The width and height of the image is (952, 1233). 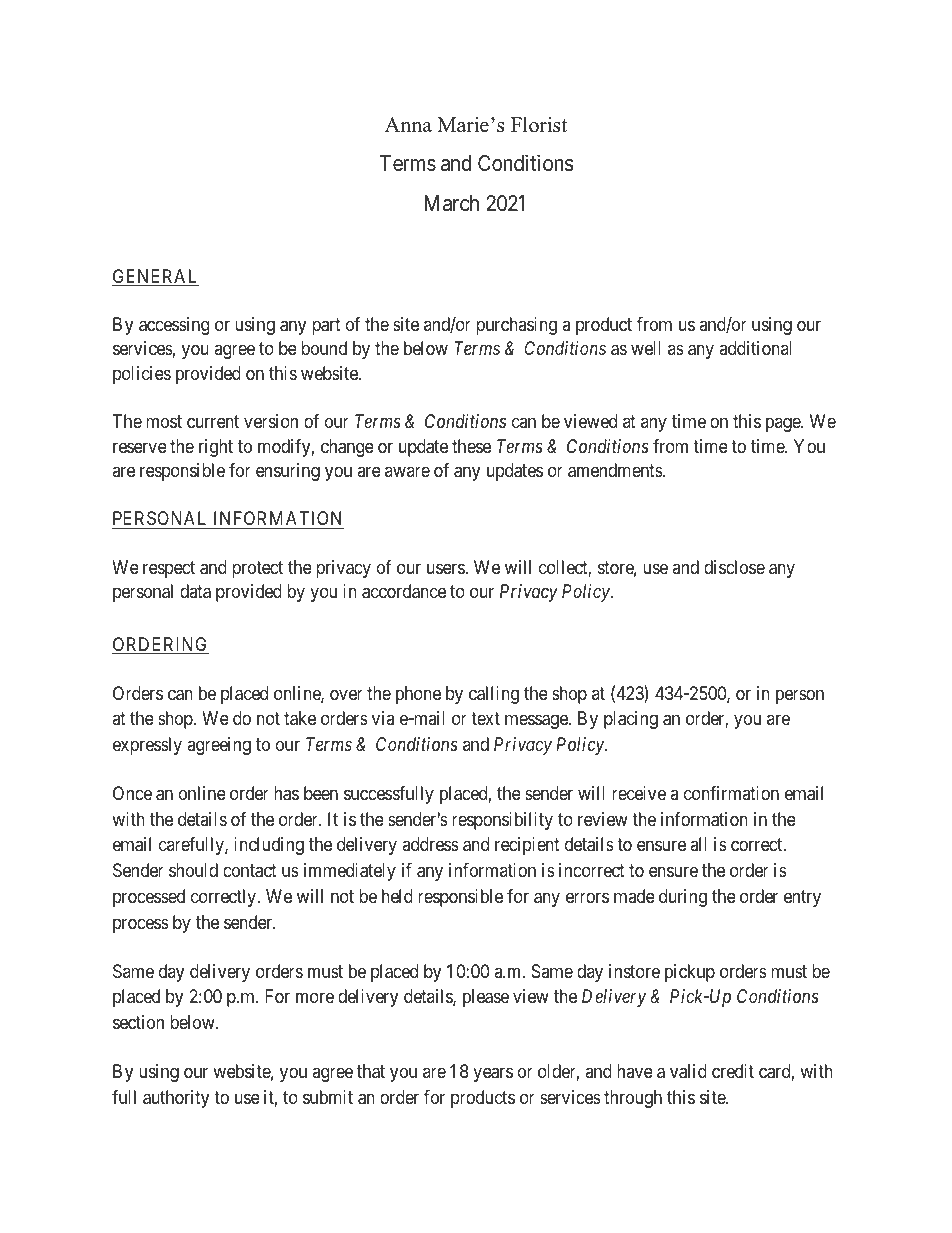 I want to click on authority, so click(x=176, y=1099).
